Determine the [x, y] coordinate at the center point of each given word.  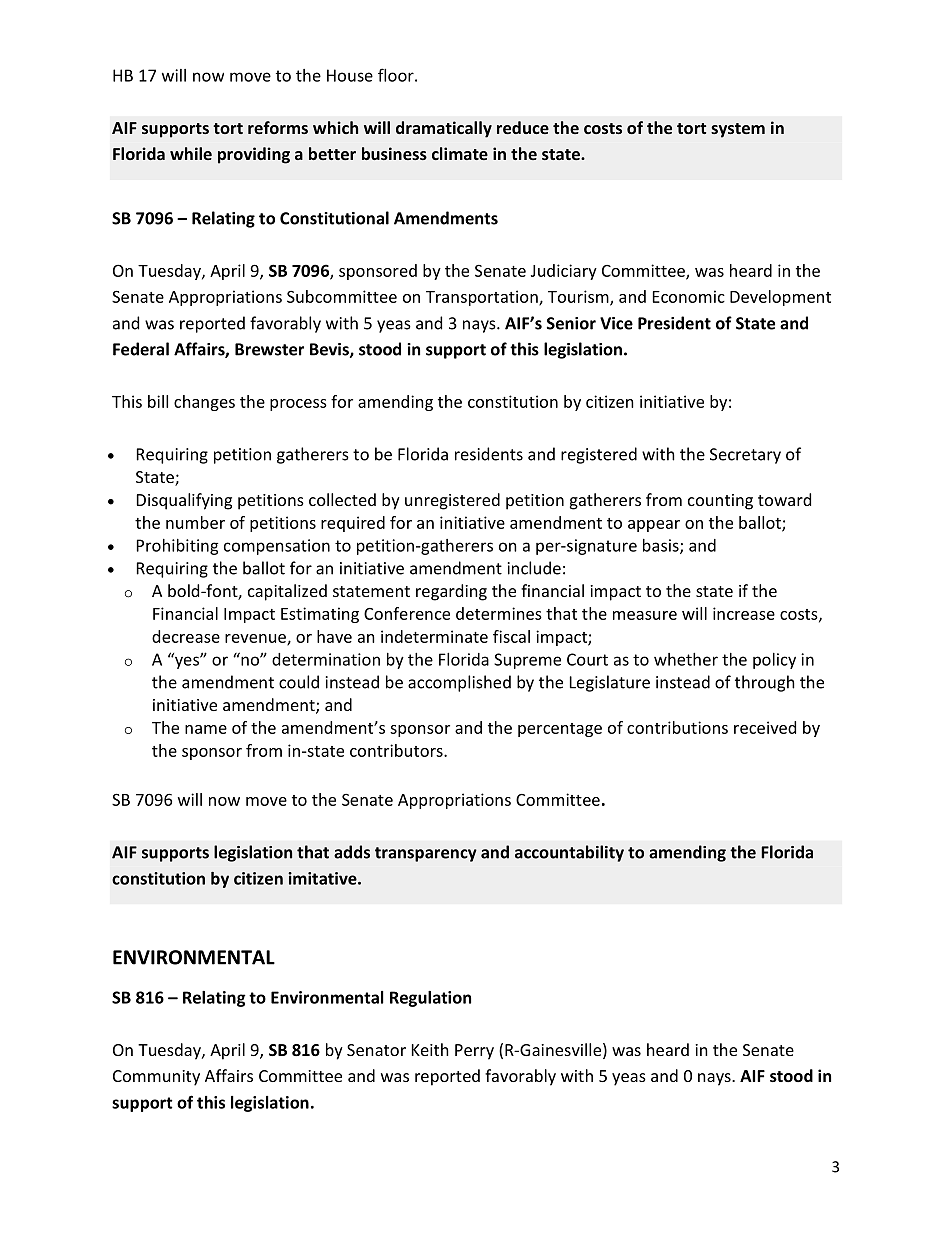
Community [156, 1078]
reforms [278, 127]
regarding [451, 592]
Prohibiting [178, 547]
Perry [474, 1052]
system [738, 130]
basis [662, 546]
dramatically [444, 129]
